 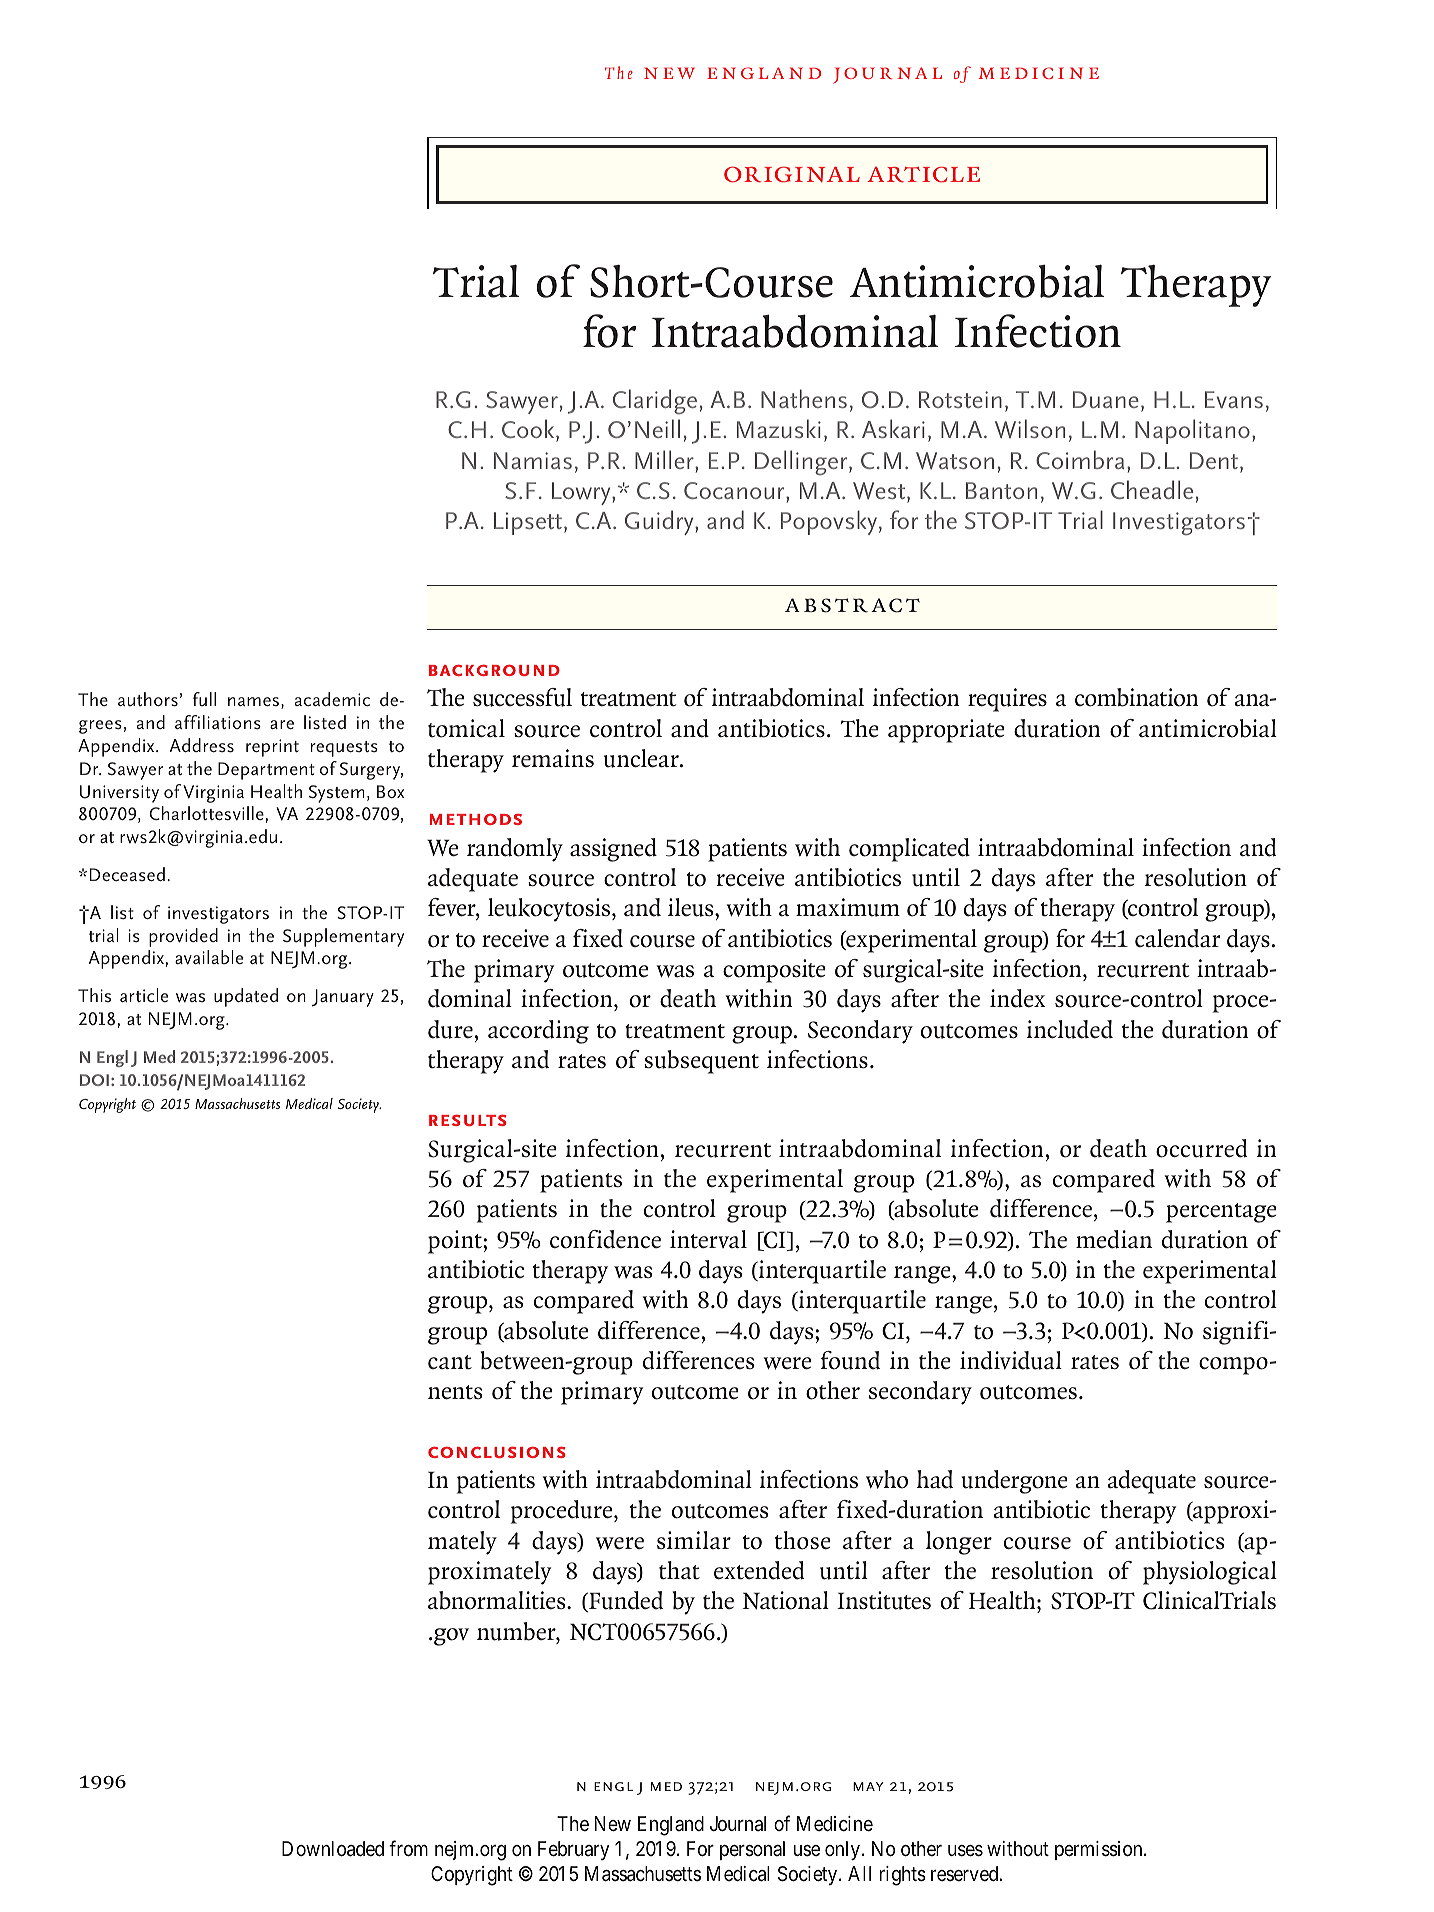 What do you see at coordinates (701, 1062) in the screenshot?
I see `subsequent` at bounding box center [701, 1062].
